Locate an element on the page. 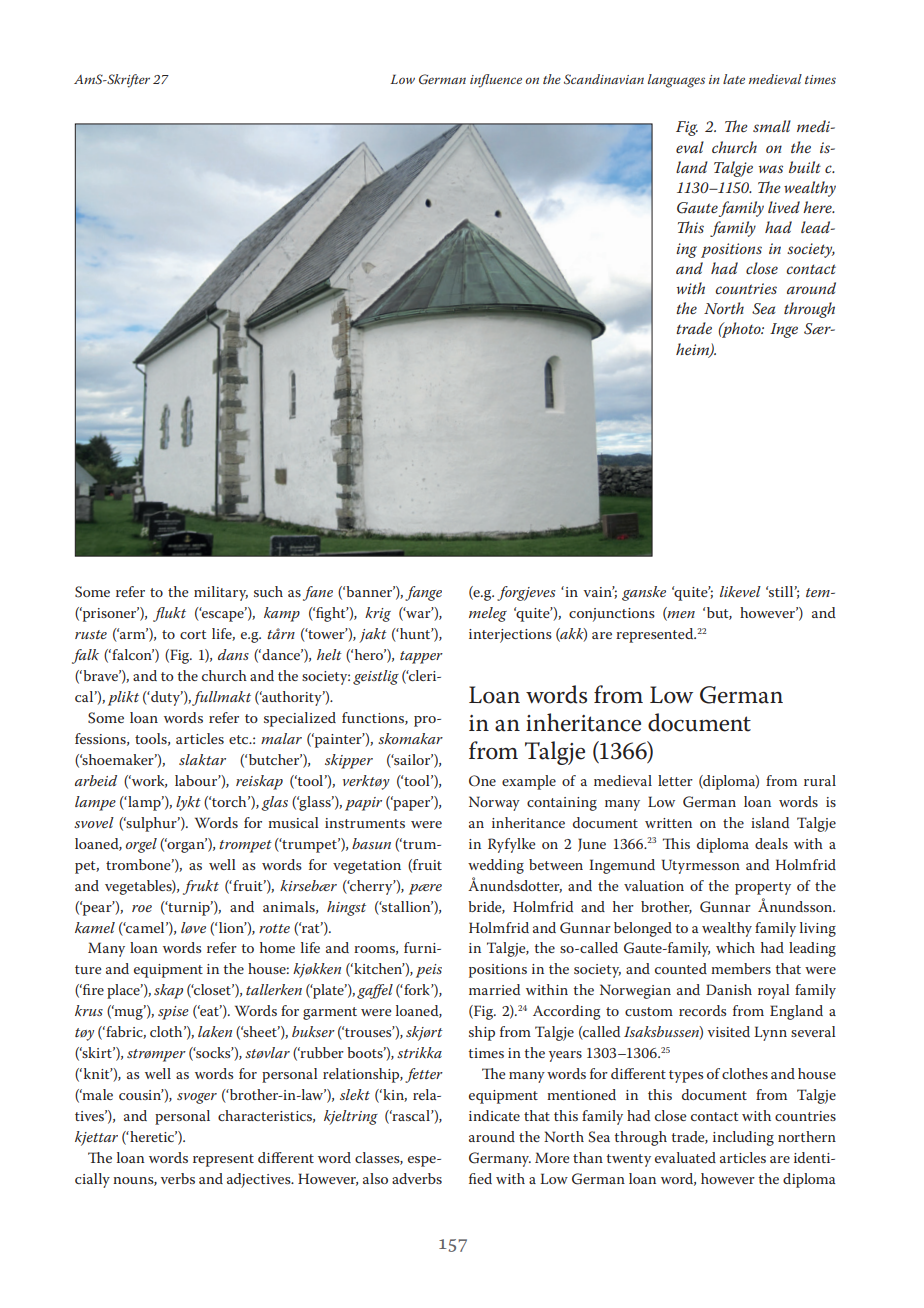 The width and height of the page is (924, 1308). conjunctions is located at coordinates (612, 615).
